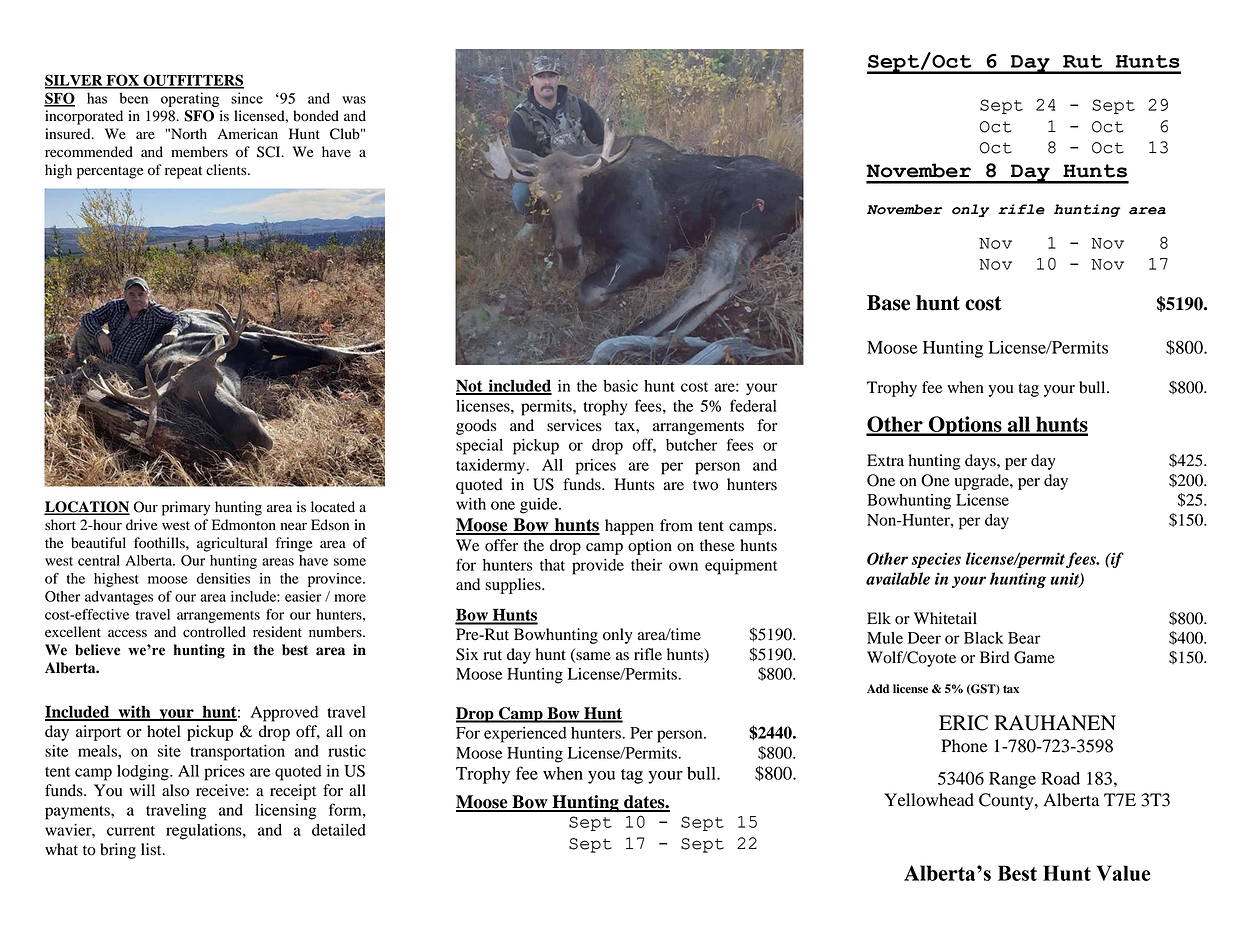 The width and height of the image is (1233, 952). I want to click on basic, so click(620, 386).
